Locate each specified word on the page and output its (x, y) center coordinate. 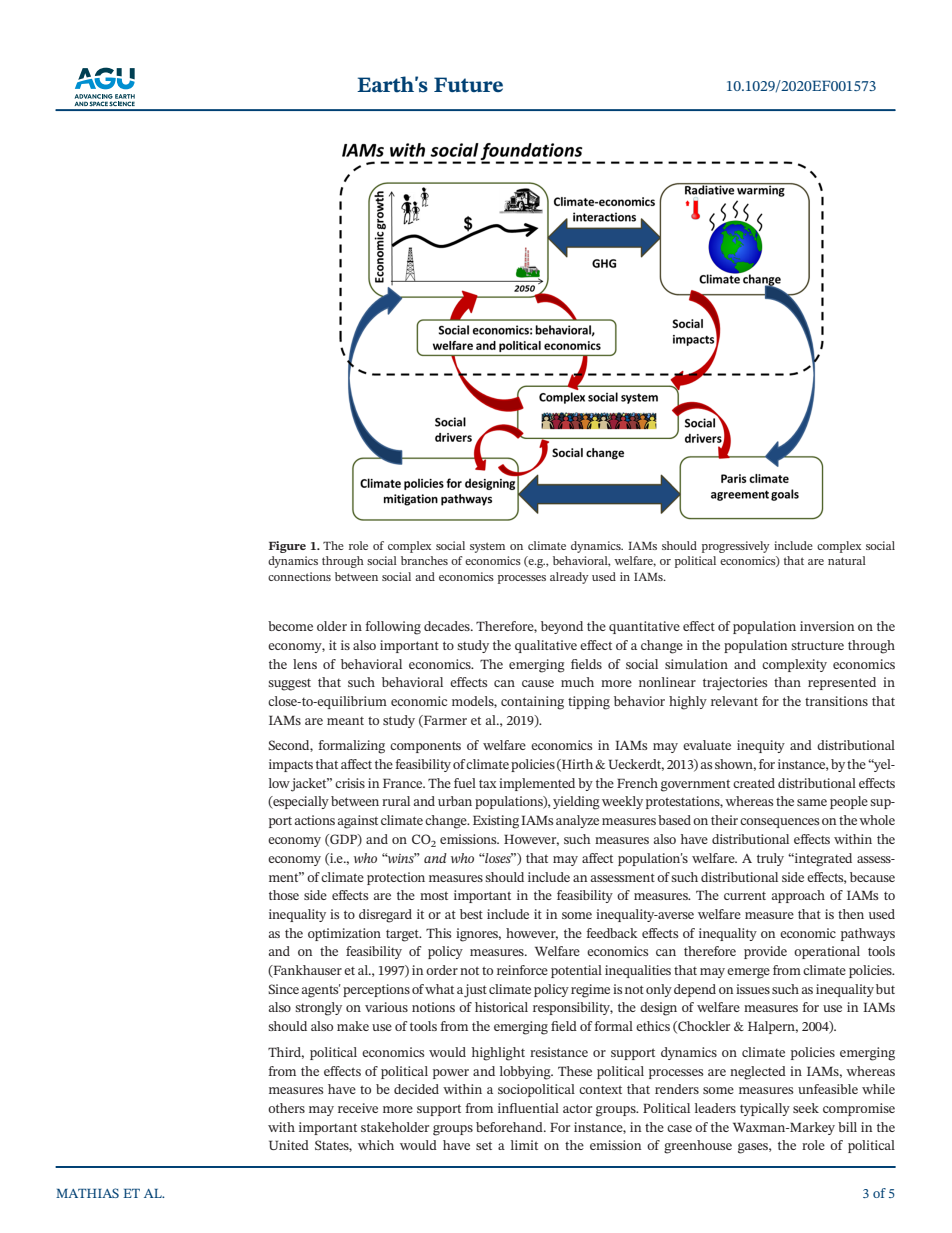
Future (468, 85)
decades (448, 626)
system (487, 547)
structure (817, 645)
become (290, 626)
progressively (736, 547)
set (484, 1145)
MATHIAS (87, 1193)
